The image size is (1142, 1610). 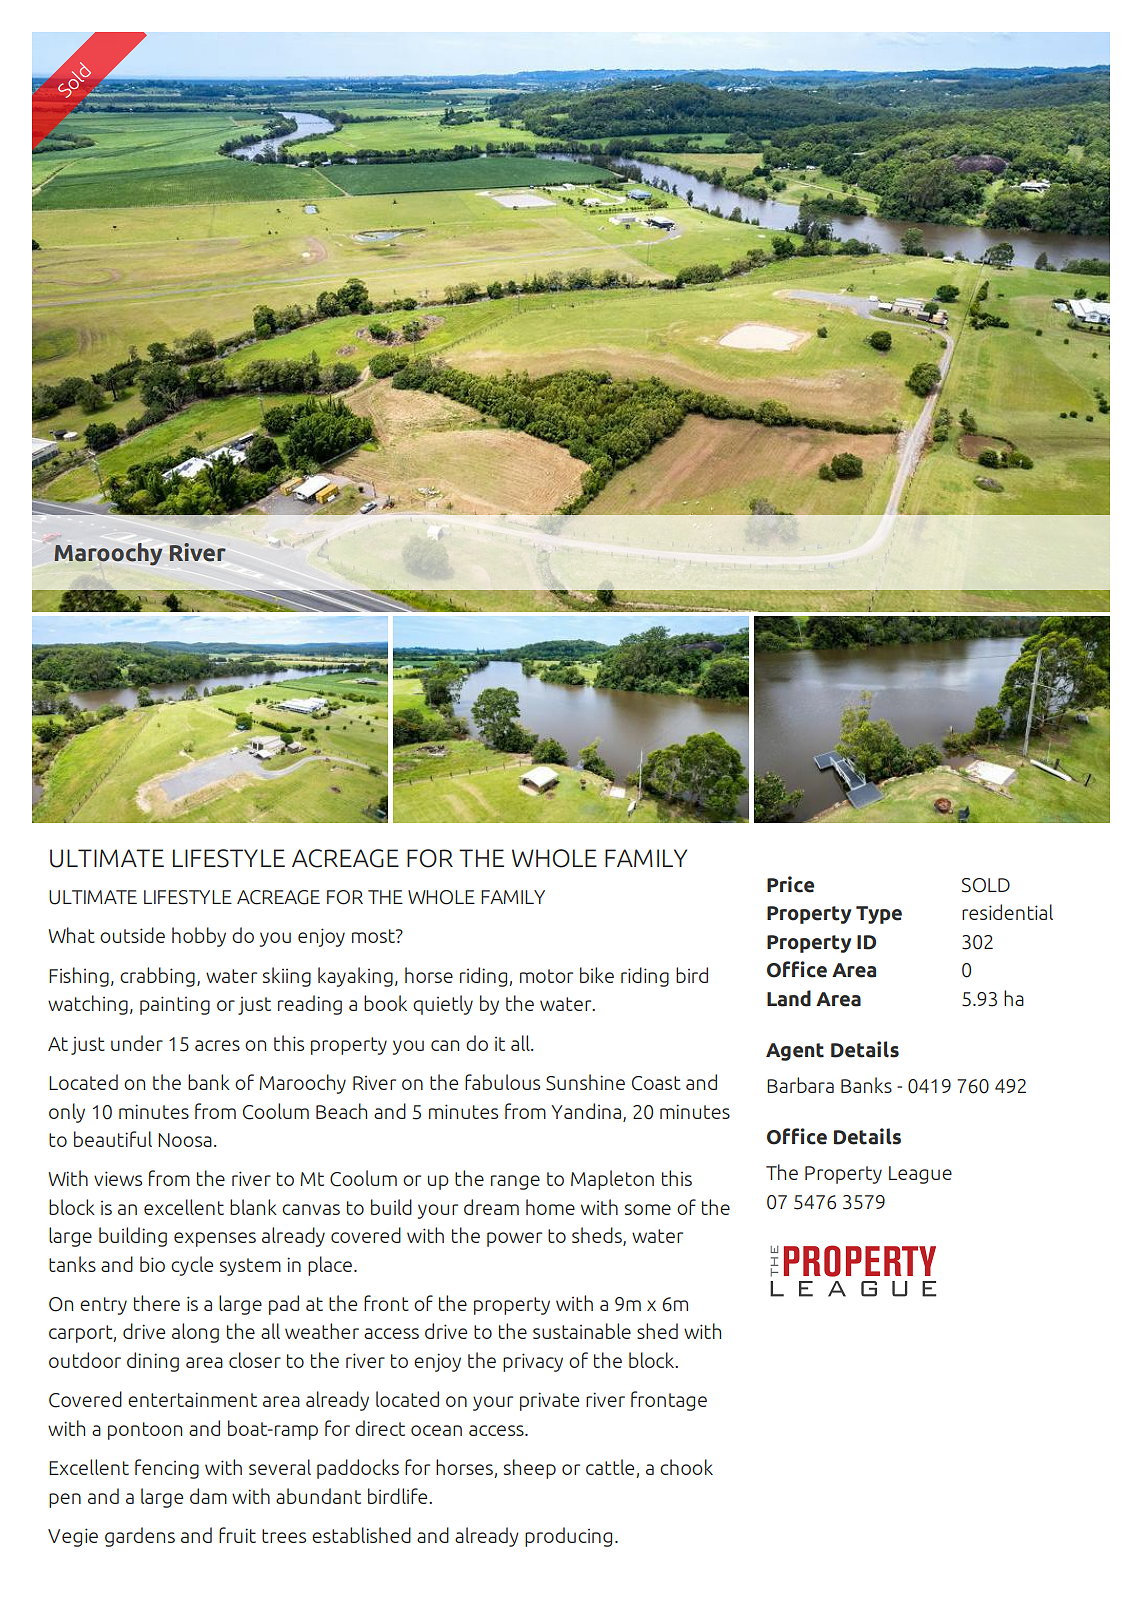 I want to click on League, so click(x=920, y=1175).
